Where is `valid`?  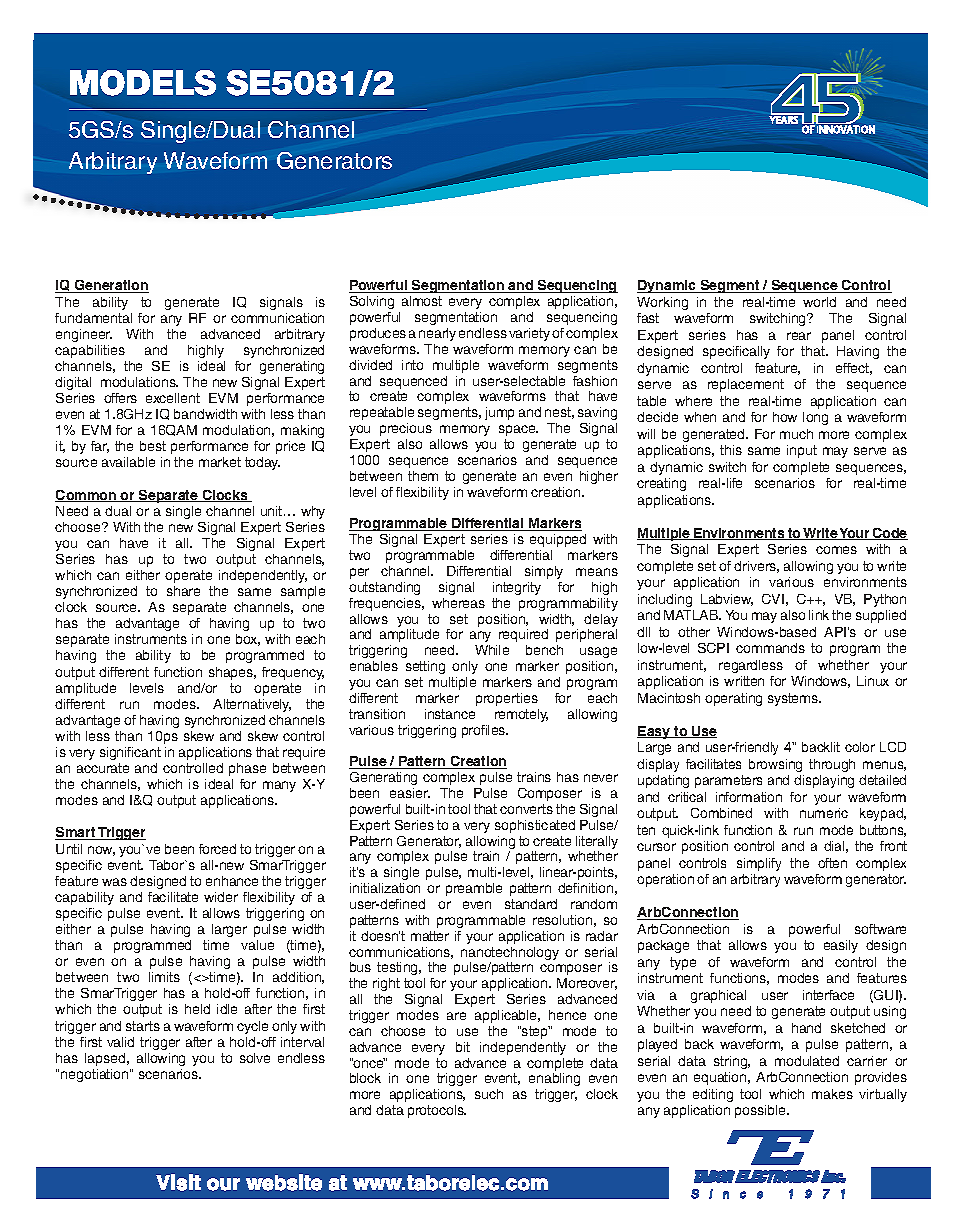 valid is located at coordinates (120, 1042).
